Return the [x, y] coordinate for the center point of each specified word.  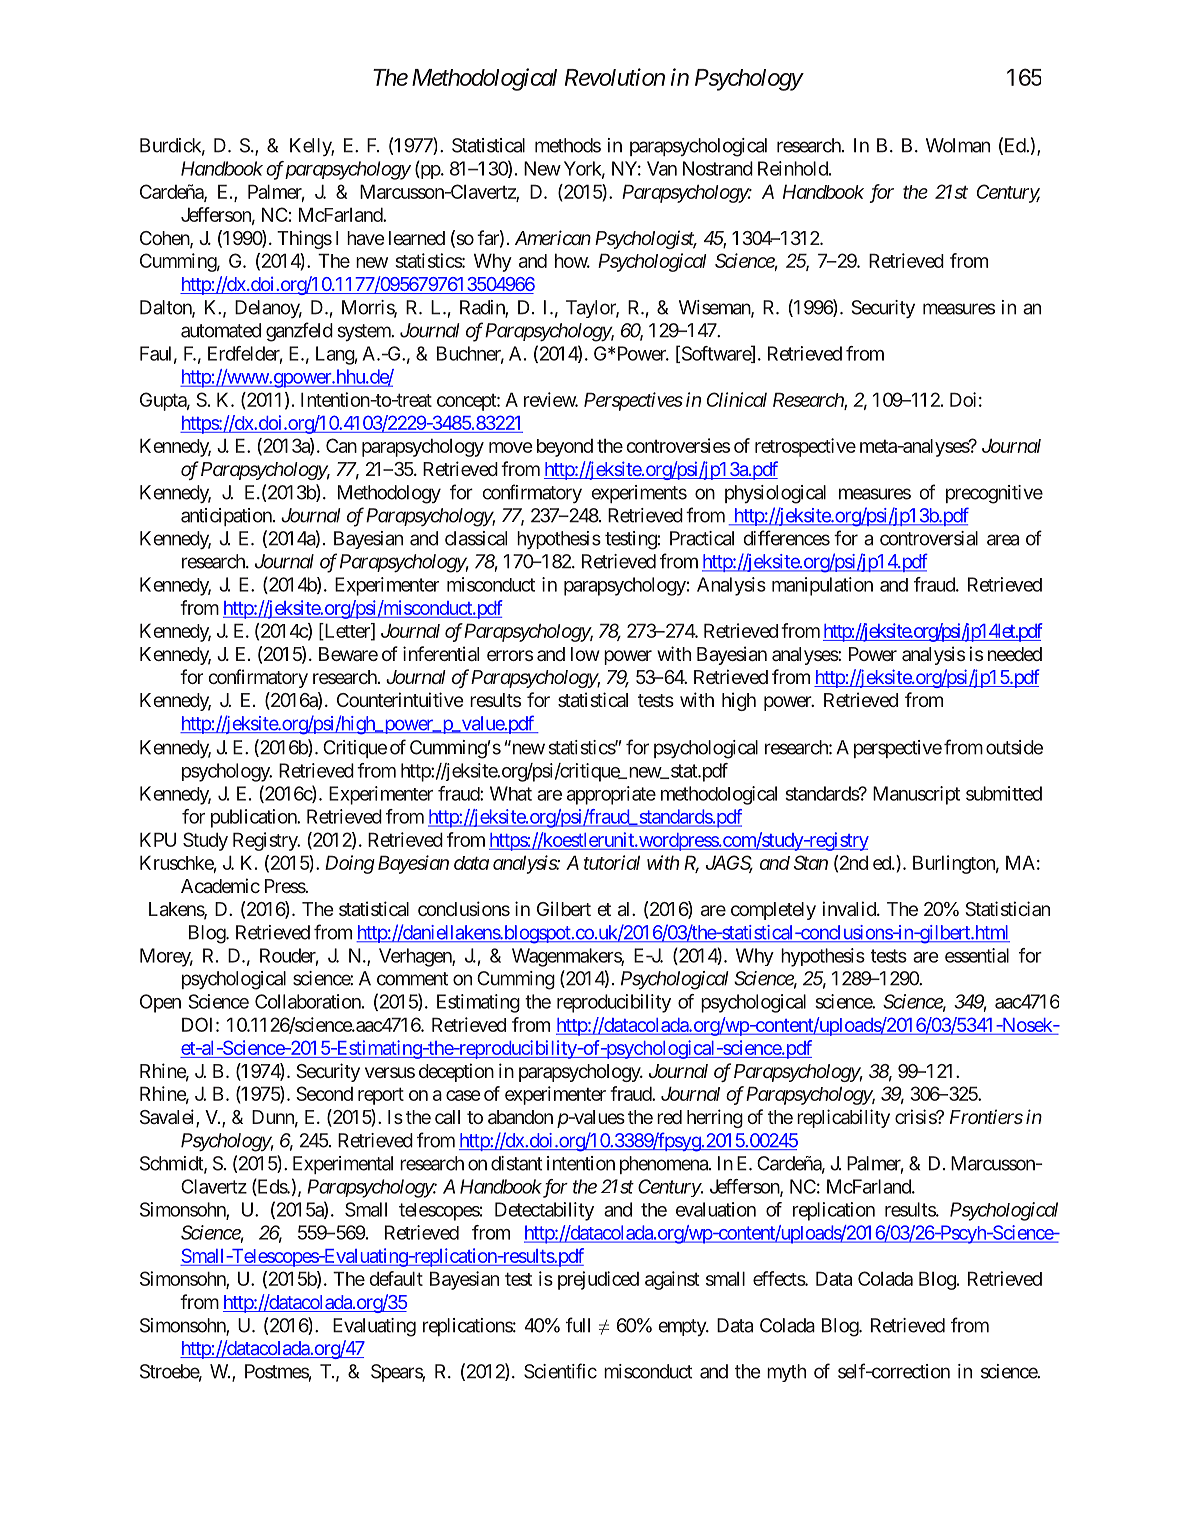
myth [786, 1373]
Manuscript [916, 795]
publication [254, 818]
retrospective [805, 447]
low [585, 654]
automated [221, 330]
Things [304, 239]
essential [977, 955]
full [578, 1325]
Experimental [343, 1165]
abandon [520, 1117]
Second [324, 1093]
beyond [565, 448]
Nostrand [718, 168]
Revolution [615, 77]
